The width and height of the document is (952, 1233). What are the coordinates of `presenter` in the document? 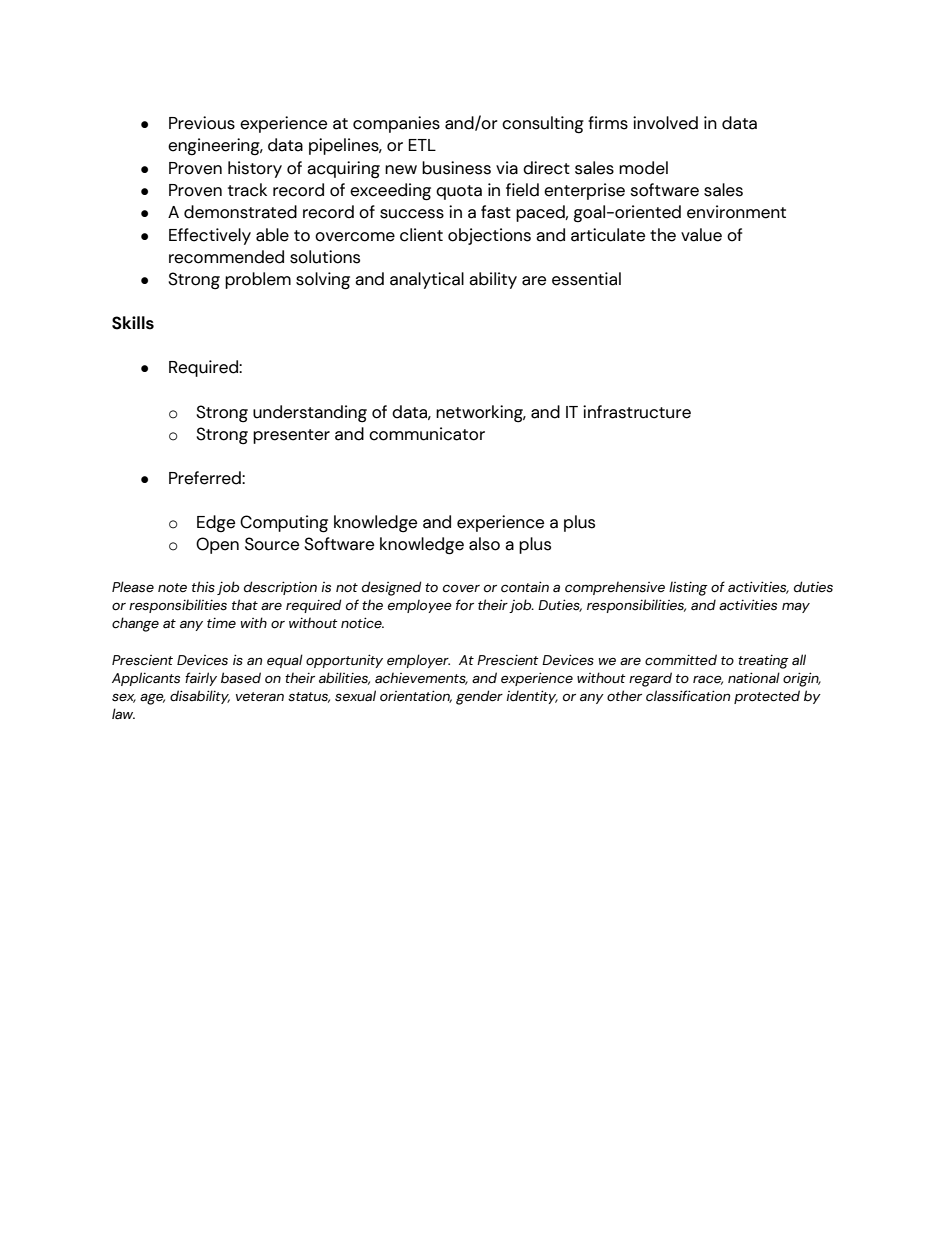 It's located at (291, 436).
